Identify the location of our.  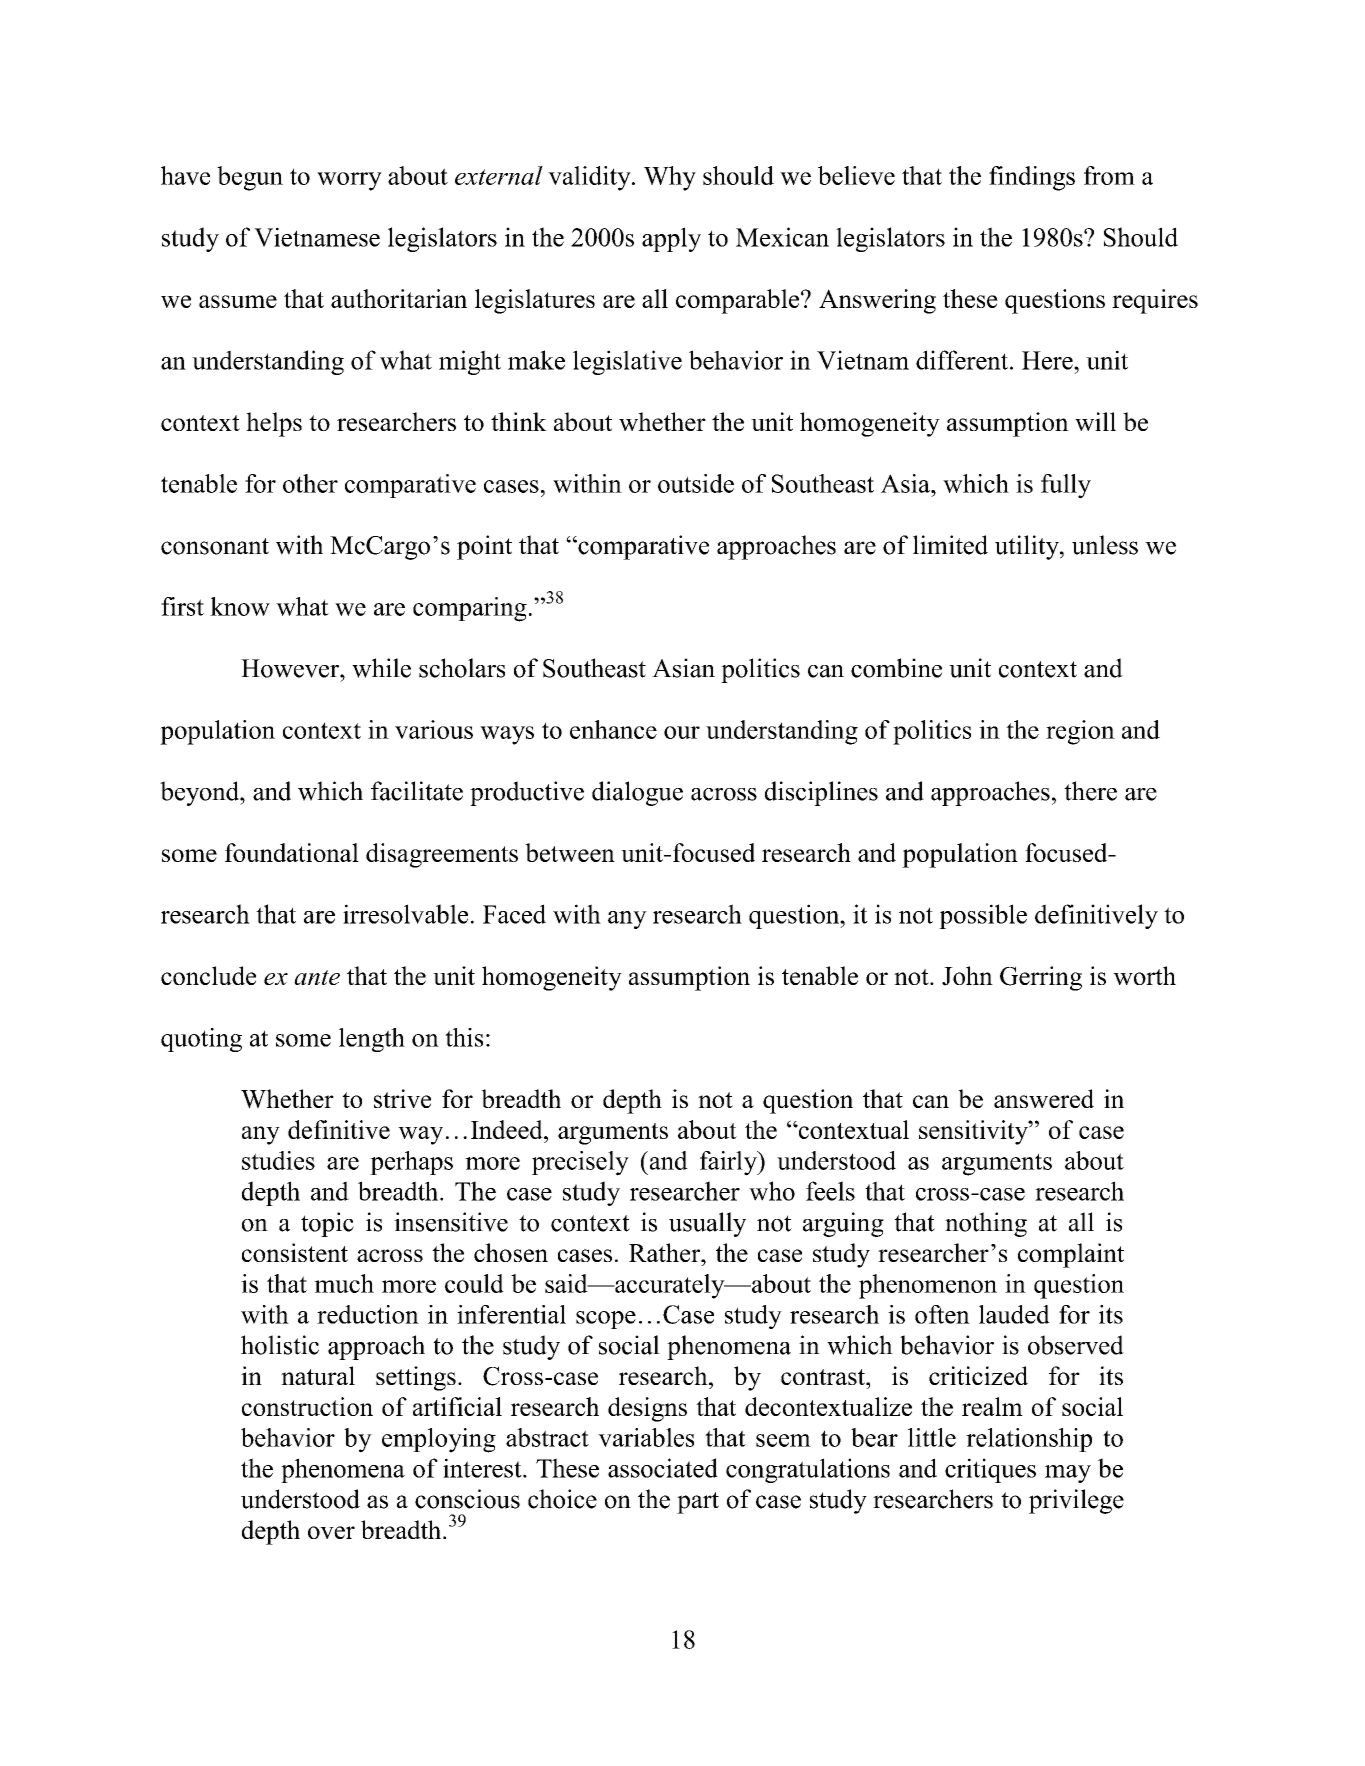
(682, 732).
